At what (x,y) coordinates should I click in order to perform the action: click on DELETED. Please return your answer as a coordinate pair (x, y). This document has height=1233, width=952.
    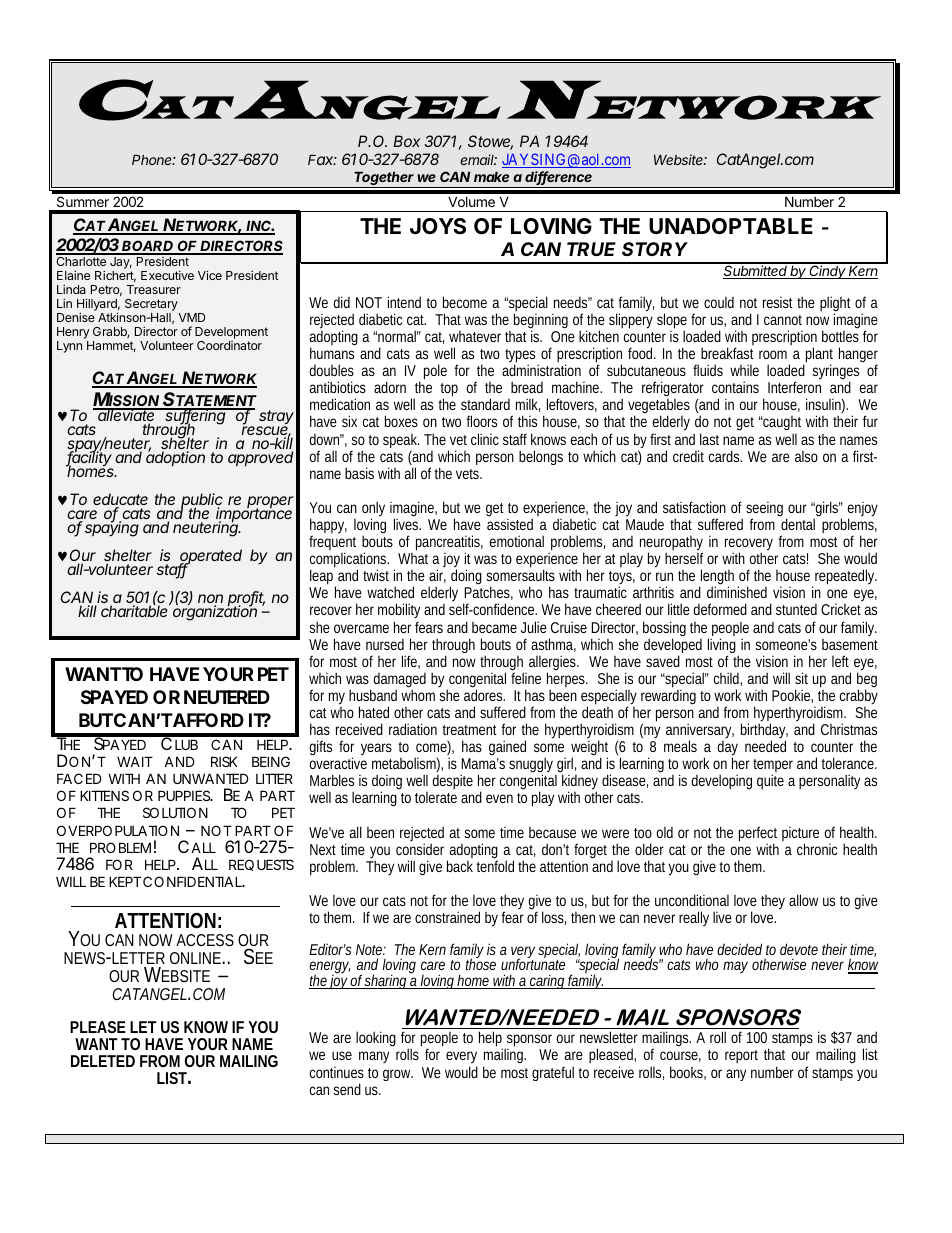
    Looking at the image, I should click on (103, 1061).
